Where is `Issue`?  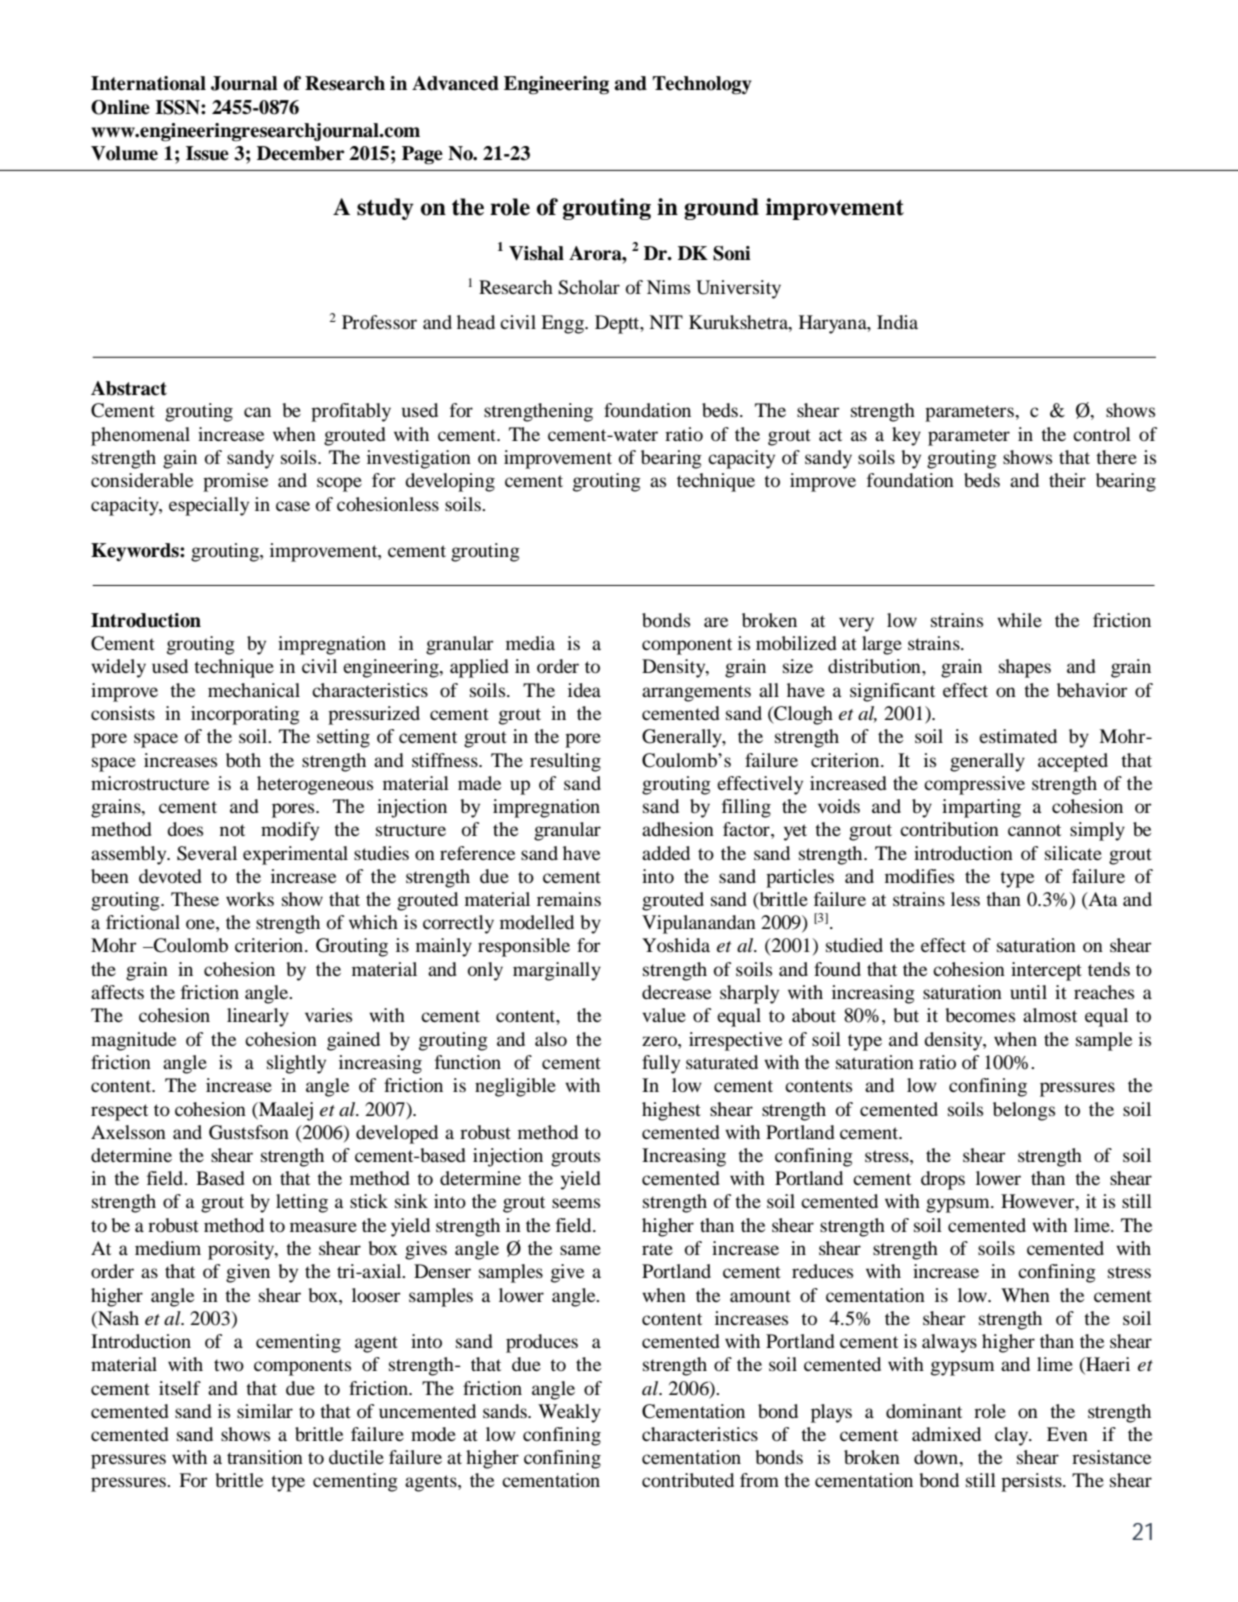 Issue is located at coordinates (207, 153).
